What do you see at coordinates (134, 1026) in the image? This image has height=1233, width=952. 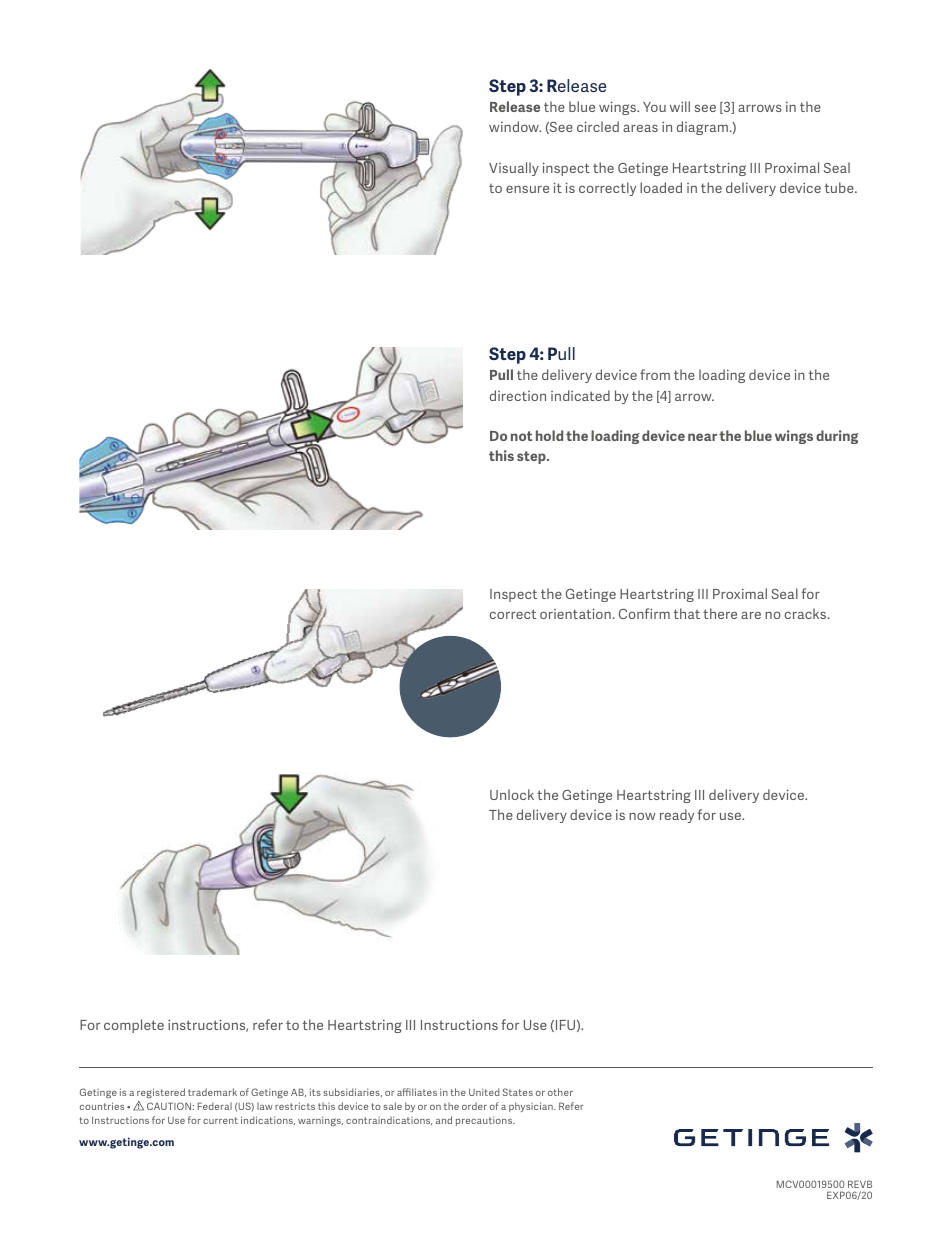 I see `complete` at bounding box center [134, 1026].
